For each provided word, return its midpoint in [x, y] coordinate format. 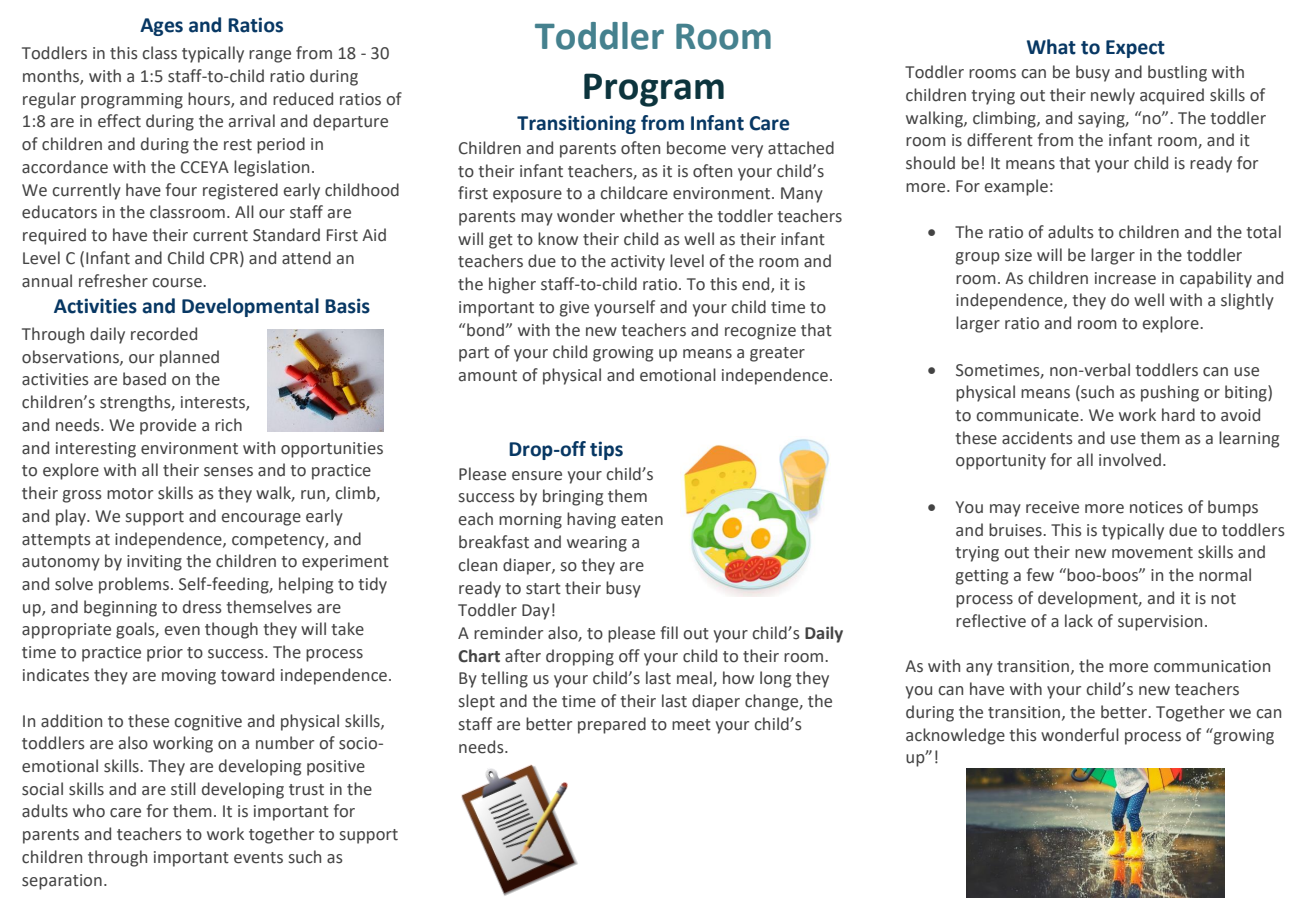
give [574, 309]
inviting [154, 563]
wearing [597, 544]
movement [1152, 553]
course [178, 283]
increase [1125, 278]
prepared [612, 725]
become [696, 148]
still [183, 789]
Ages [161, 27]
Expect [1135, 49]
